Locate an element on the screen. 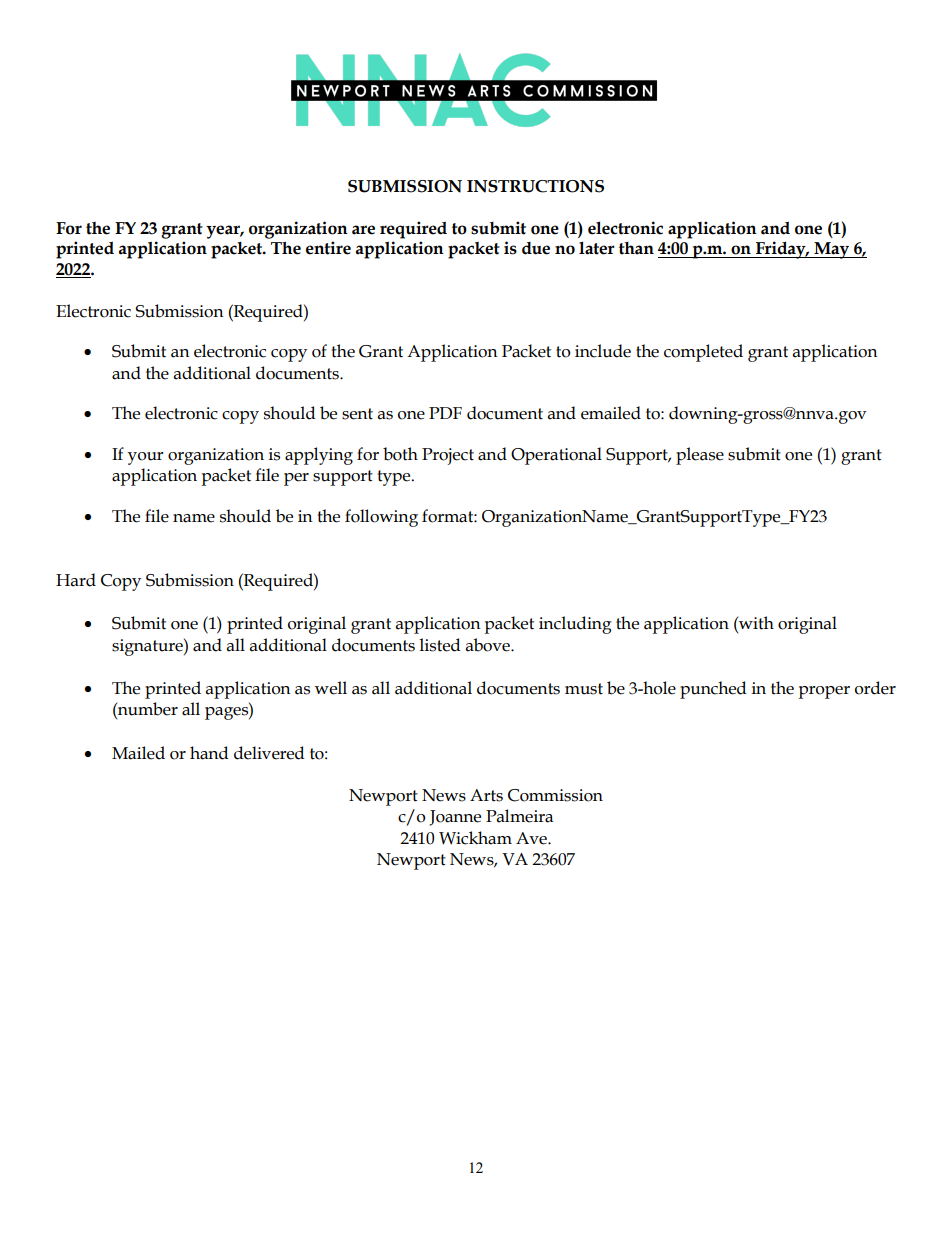 This screenshot has width=952, height=1233. please is located at coordinates (700, 456).
